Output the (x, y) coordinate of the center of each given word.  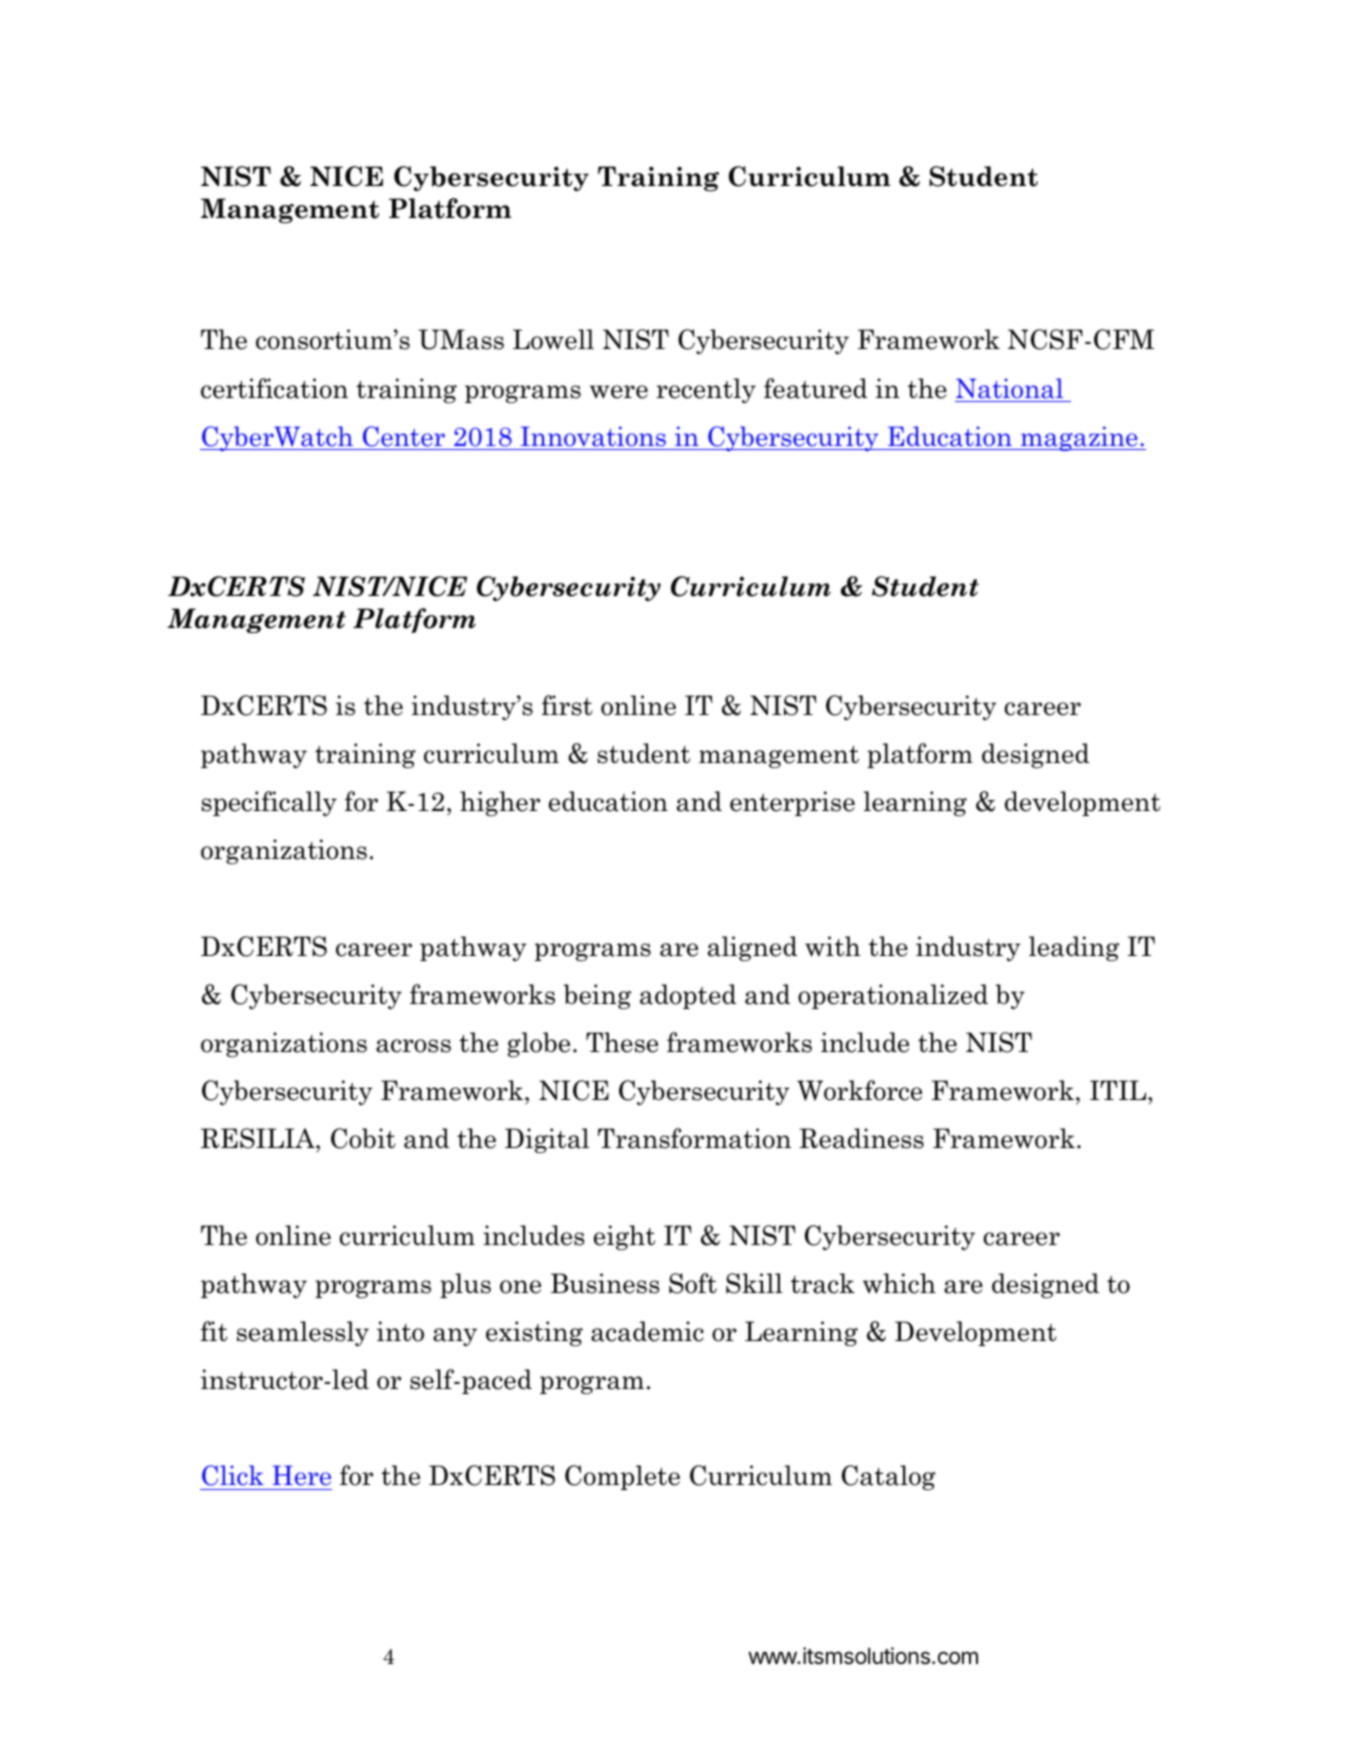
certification (274, 388)
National (1009, 388)
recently (706, 390)
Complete (622, 1477)
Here (302, 1475)
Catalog (889, 1477)
